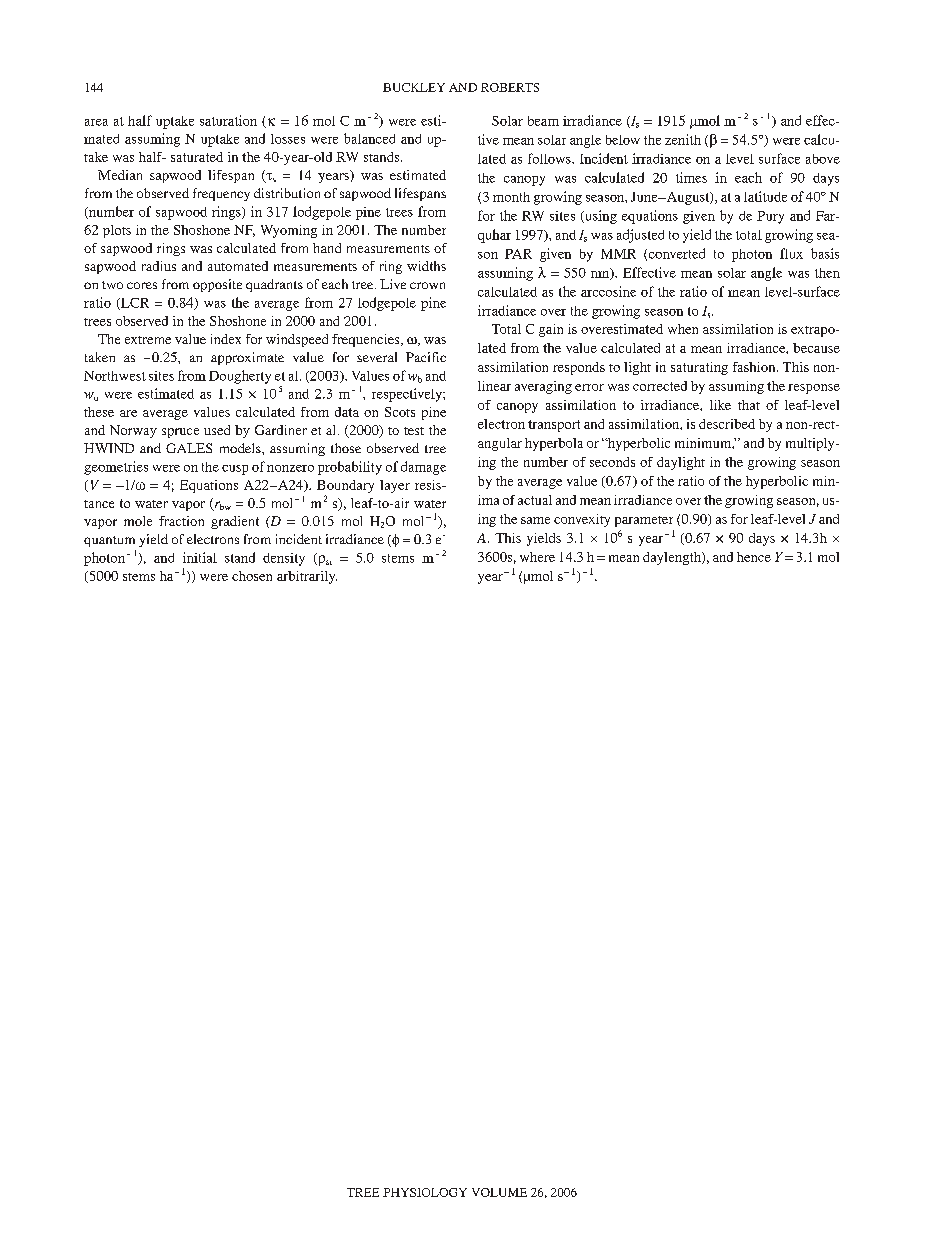 This document has height=1233, width=952. What do you see at coordinates (683, 139) in the document?
I see `zenith` at bounding box center [683, 139].
